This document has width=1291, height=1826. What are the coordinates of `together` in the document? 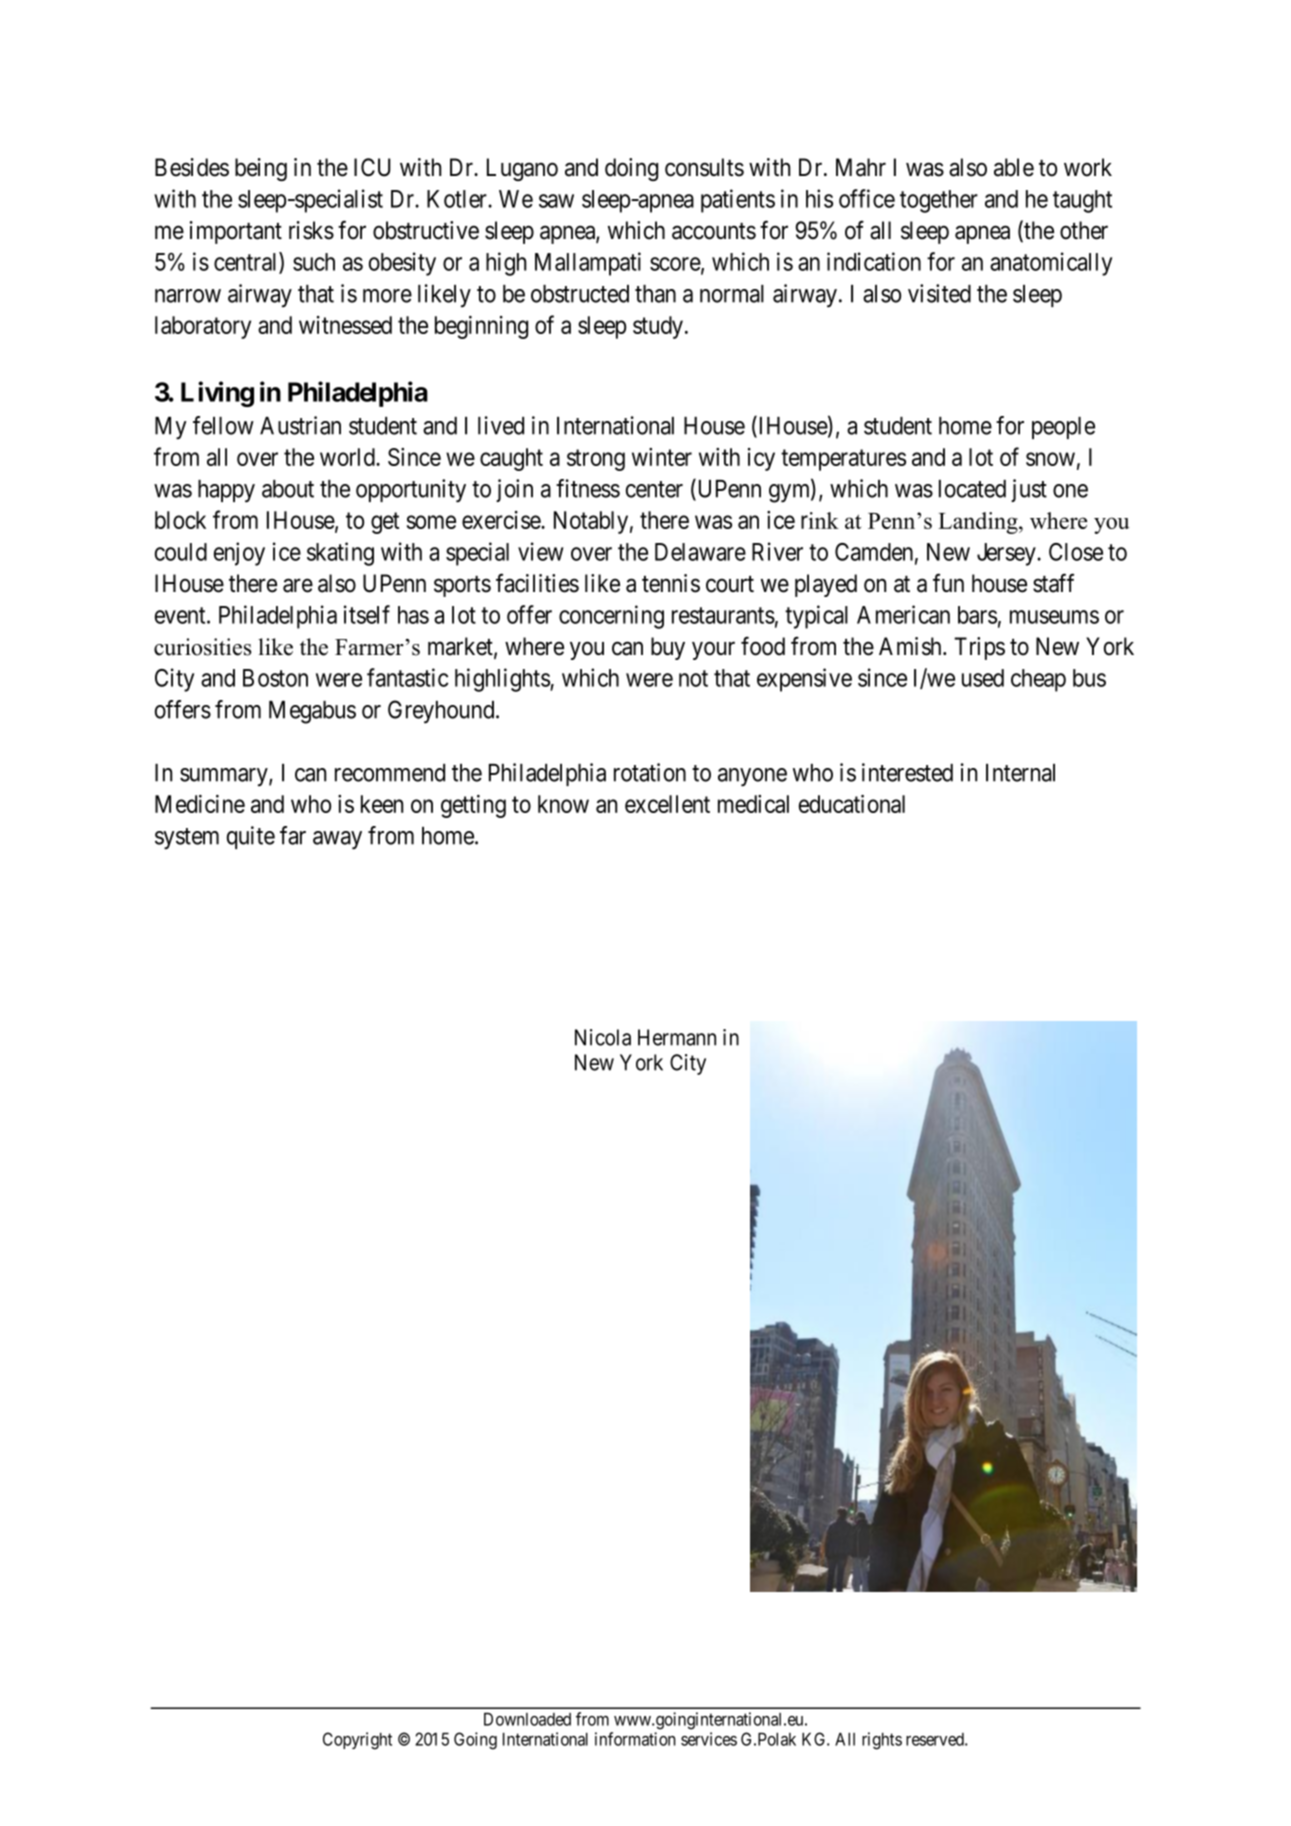 It's located at (939, 201).
